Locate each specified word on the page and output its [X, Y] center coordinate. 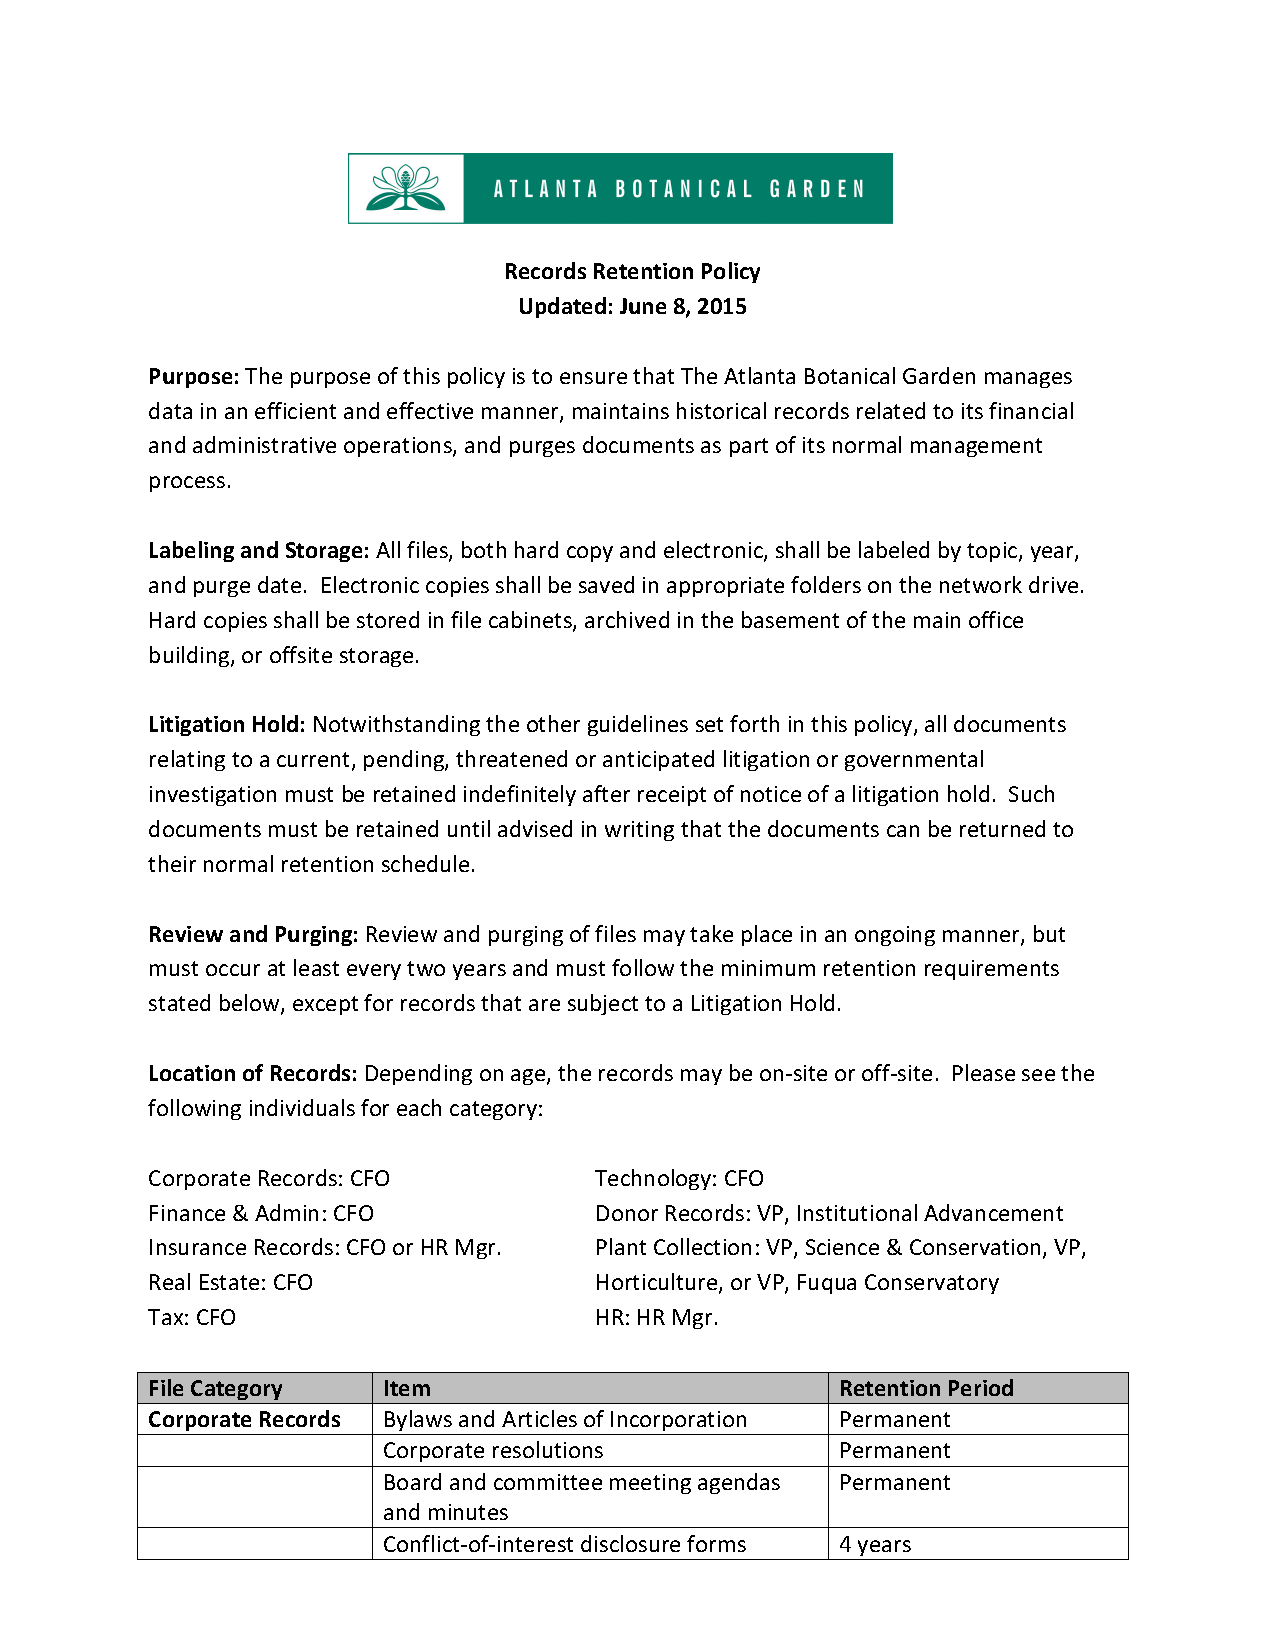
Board [413, 1481]
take [711, 933]
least [316, 967]
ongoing [895, 936]
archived [627, 619]
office [996, 619]
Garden [939, 375]
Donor [627, 1213]
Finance [187, 1213]
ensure [593, 378]
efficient [295, 410]
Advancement [993, 1212]
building [191, 656]
